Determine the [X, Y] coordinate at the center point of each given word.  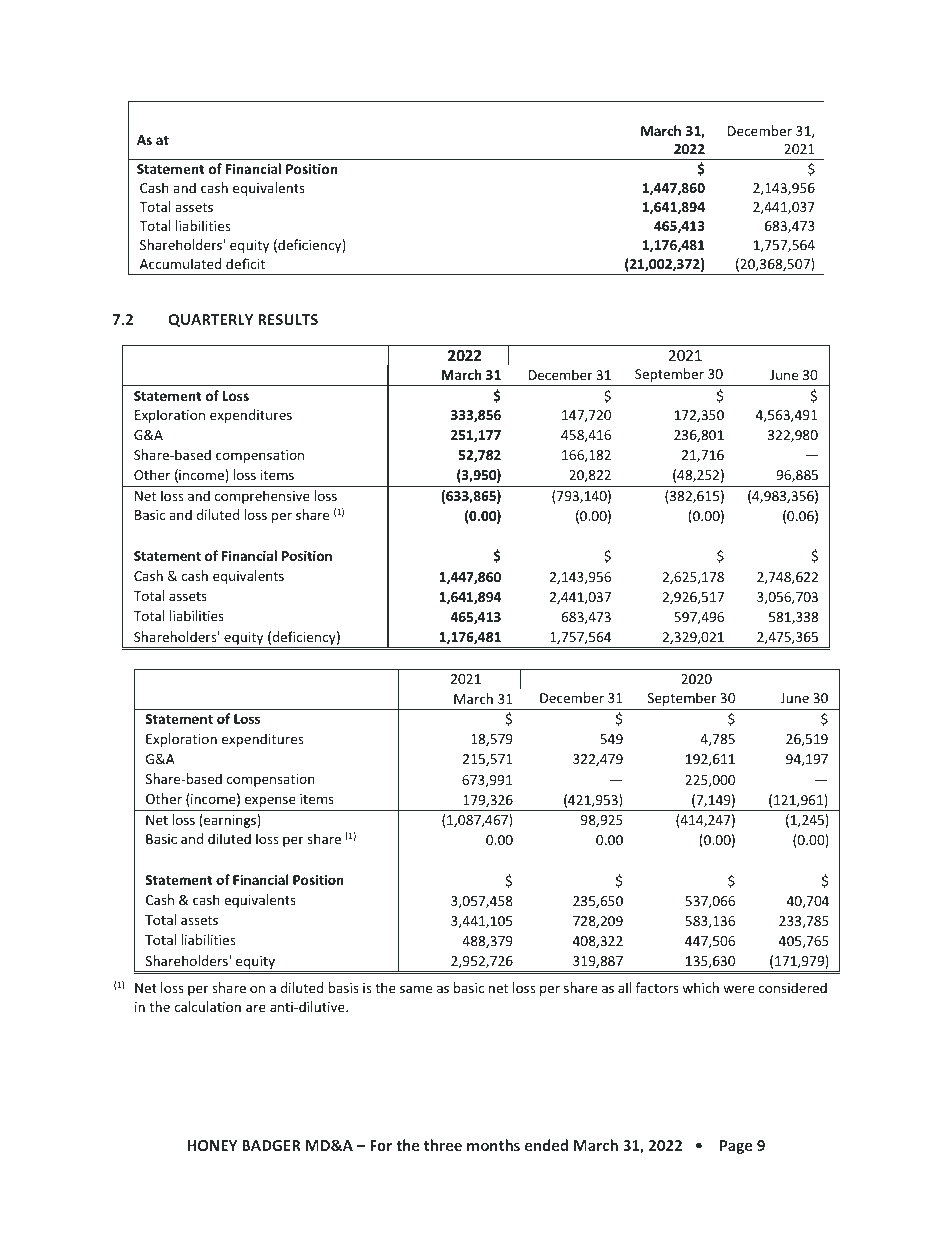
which [700, 987]
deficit [245, 263]
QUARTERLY [210, 320]
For [381, 1145]
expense [270, 801]
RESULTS [288, 319]
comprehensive [262, 497]
